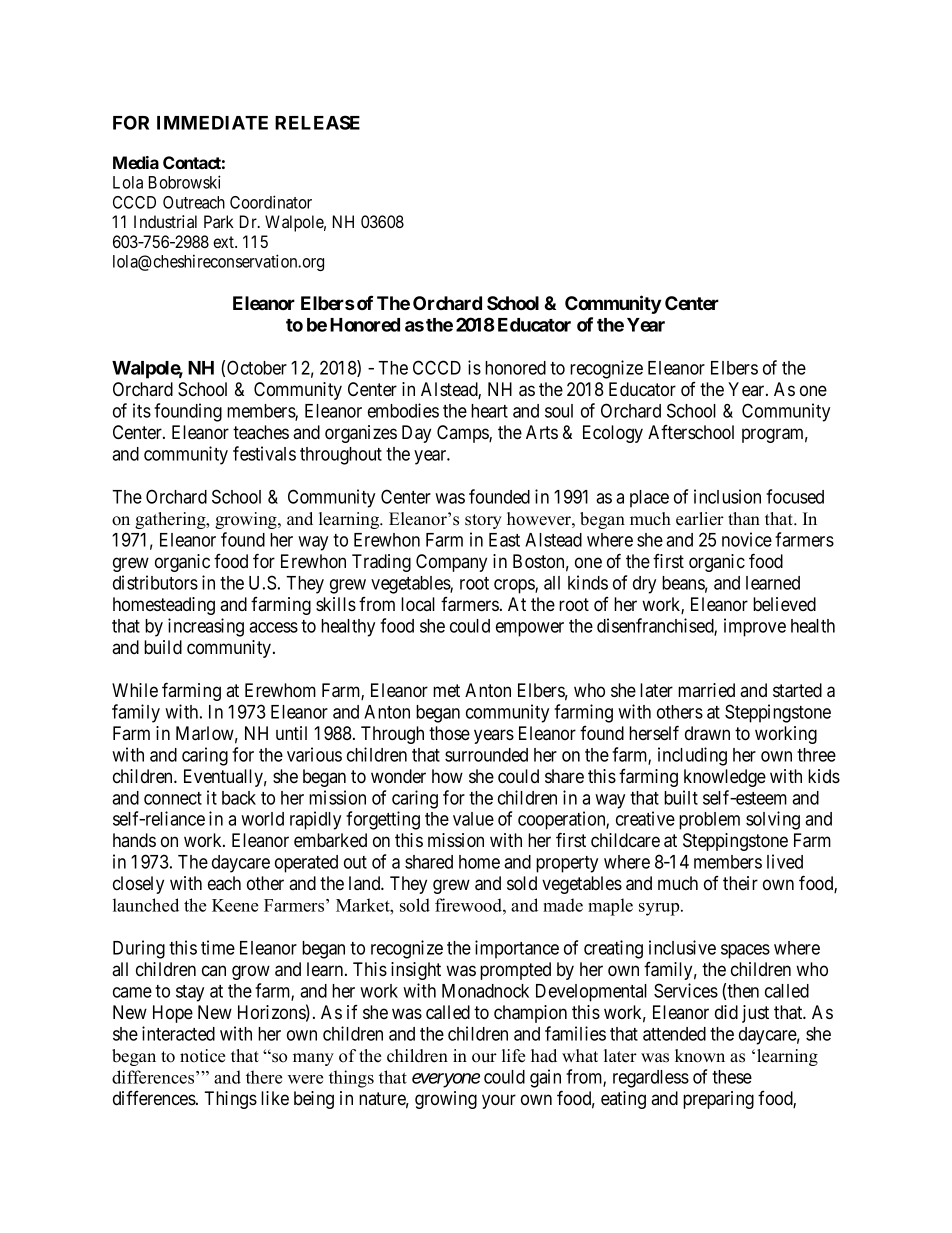 The height and width of the screenshot is (1233, 952). Describe the element at coordinates (559, 411) in the screenshot. I see `soul` at that location.
